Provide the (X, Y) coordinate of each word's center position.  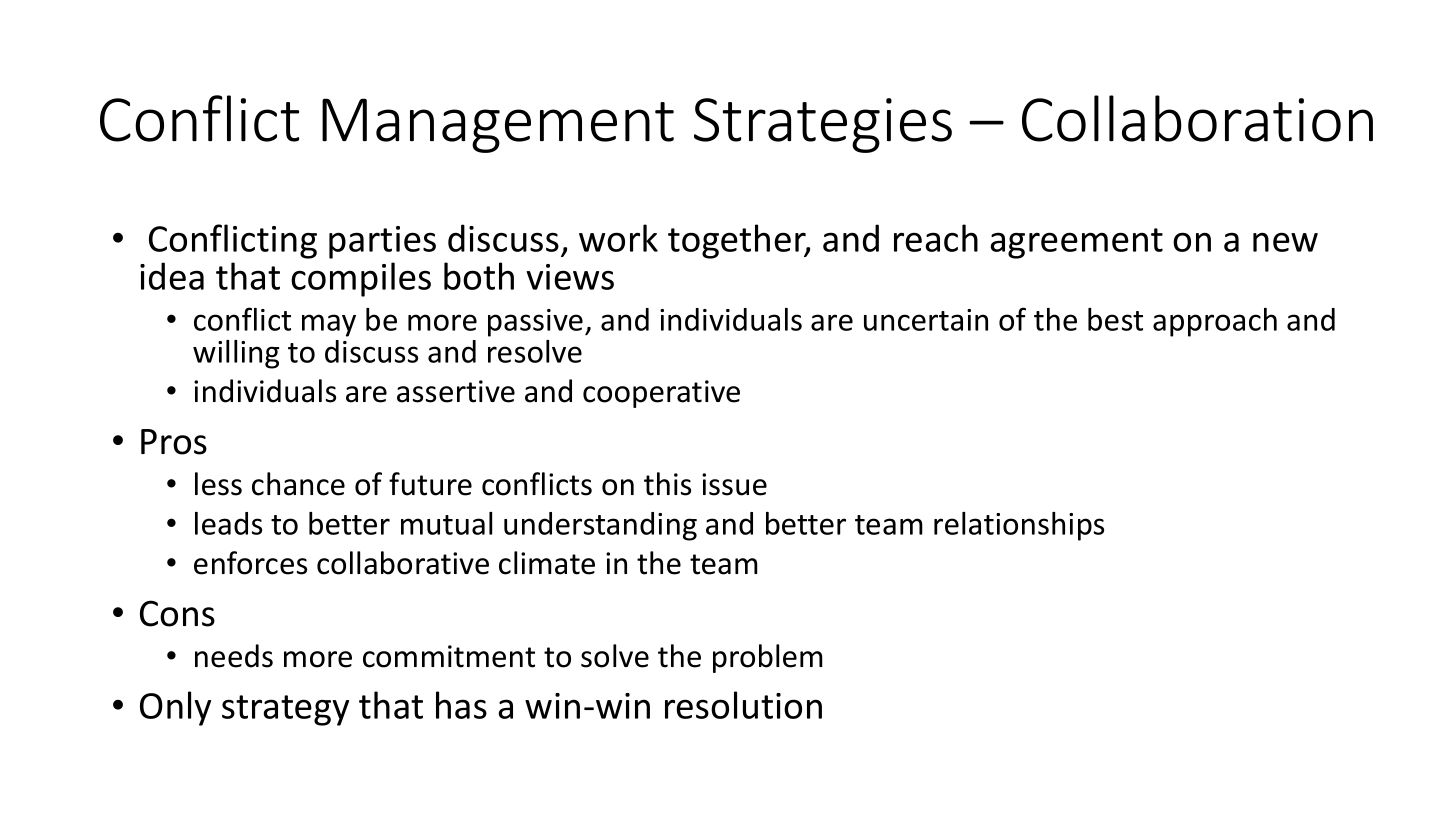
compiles (361, 279)
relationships (1019, 526)
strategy (285, 710)
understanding (600, 526)
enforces (250, 563)
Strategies (823, 125)
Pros (174, 442)
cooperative (661, 394)
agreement (1076, 243)
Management (498, 125)
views (570, 277)
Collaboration (1197, 118)
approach (1215, 322)
